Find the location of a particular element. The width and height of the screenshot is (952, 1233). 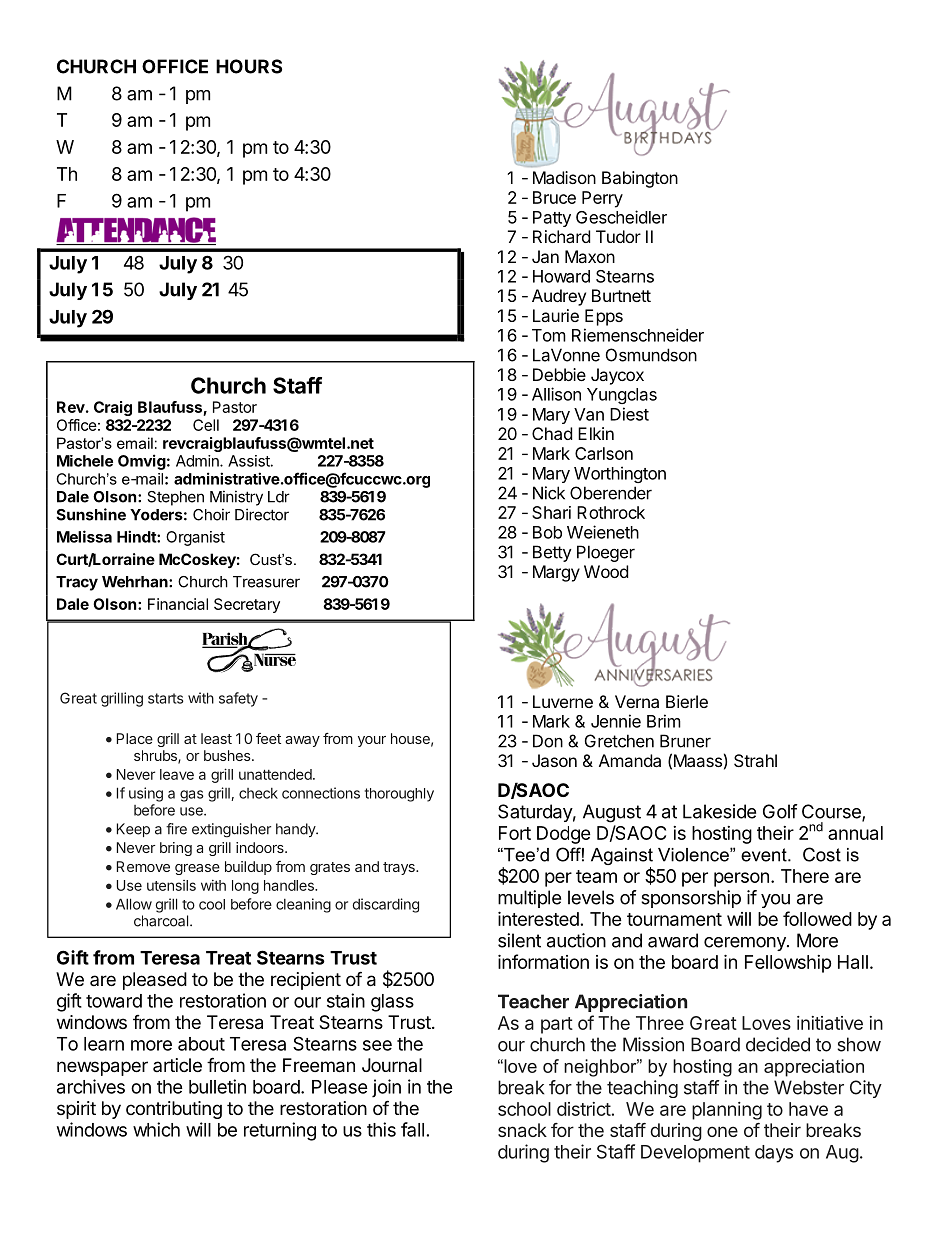

Wood is located at coordinates (606, 571).
